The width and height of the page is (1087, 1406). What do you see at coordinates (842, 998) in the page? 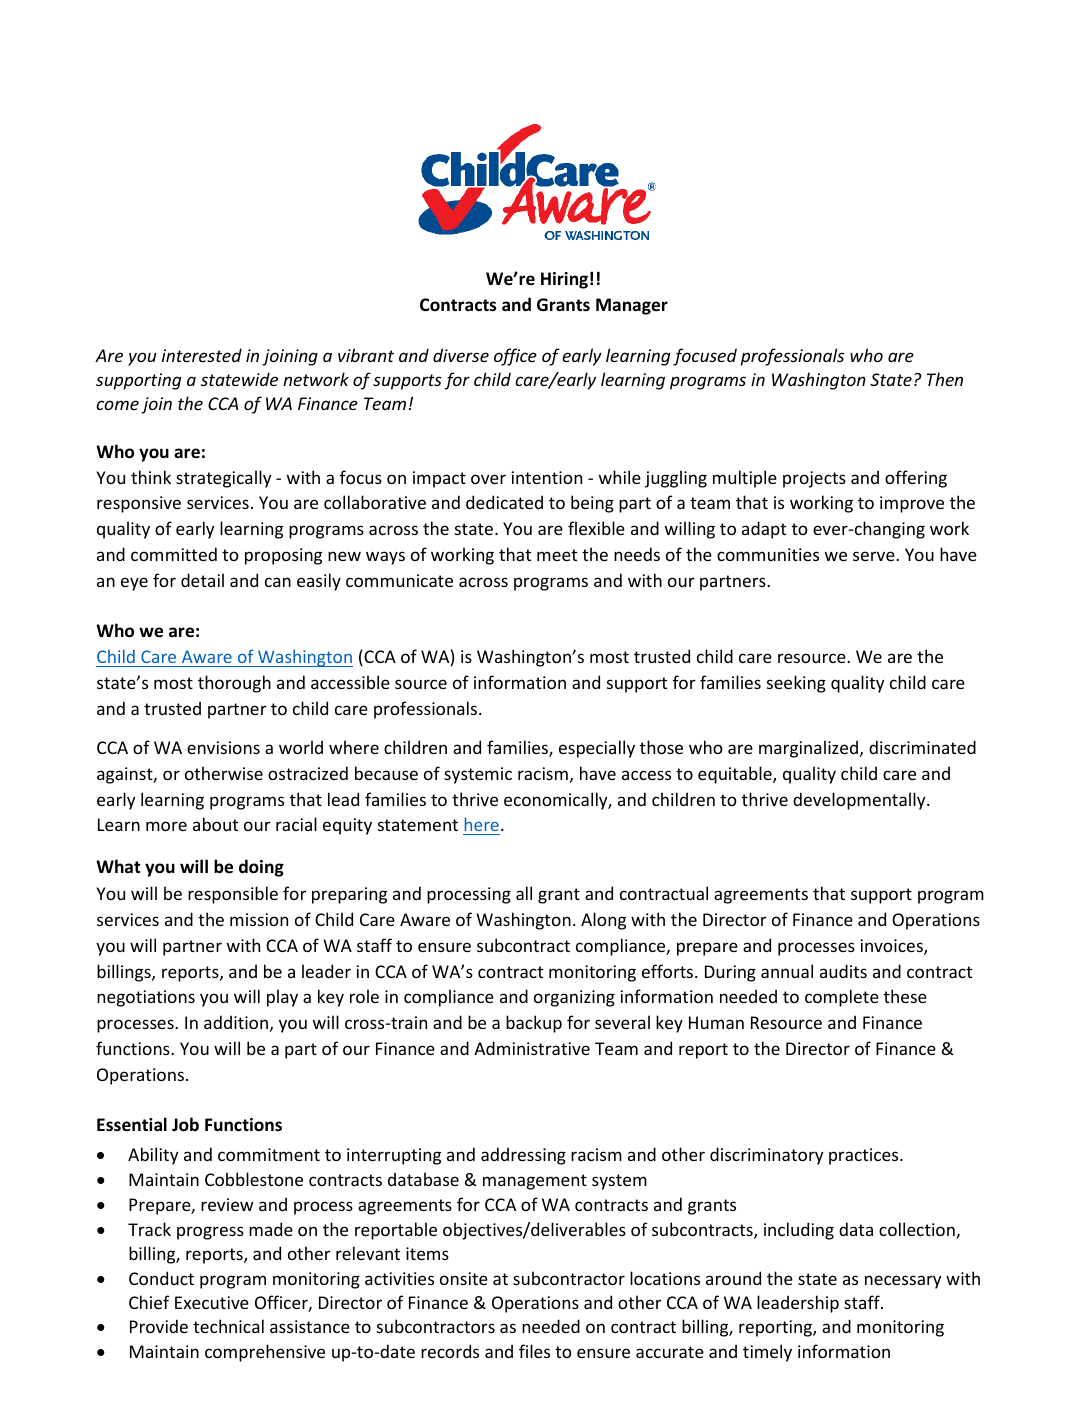
I see `complete` at bounding box center [842, 998].
